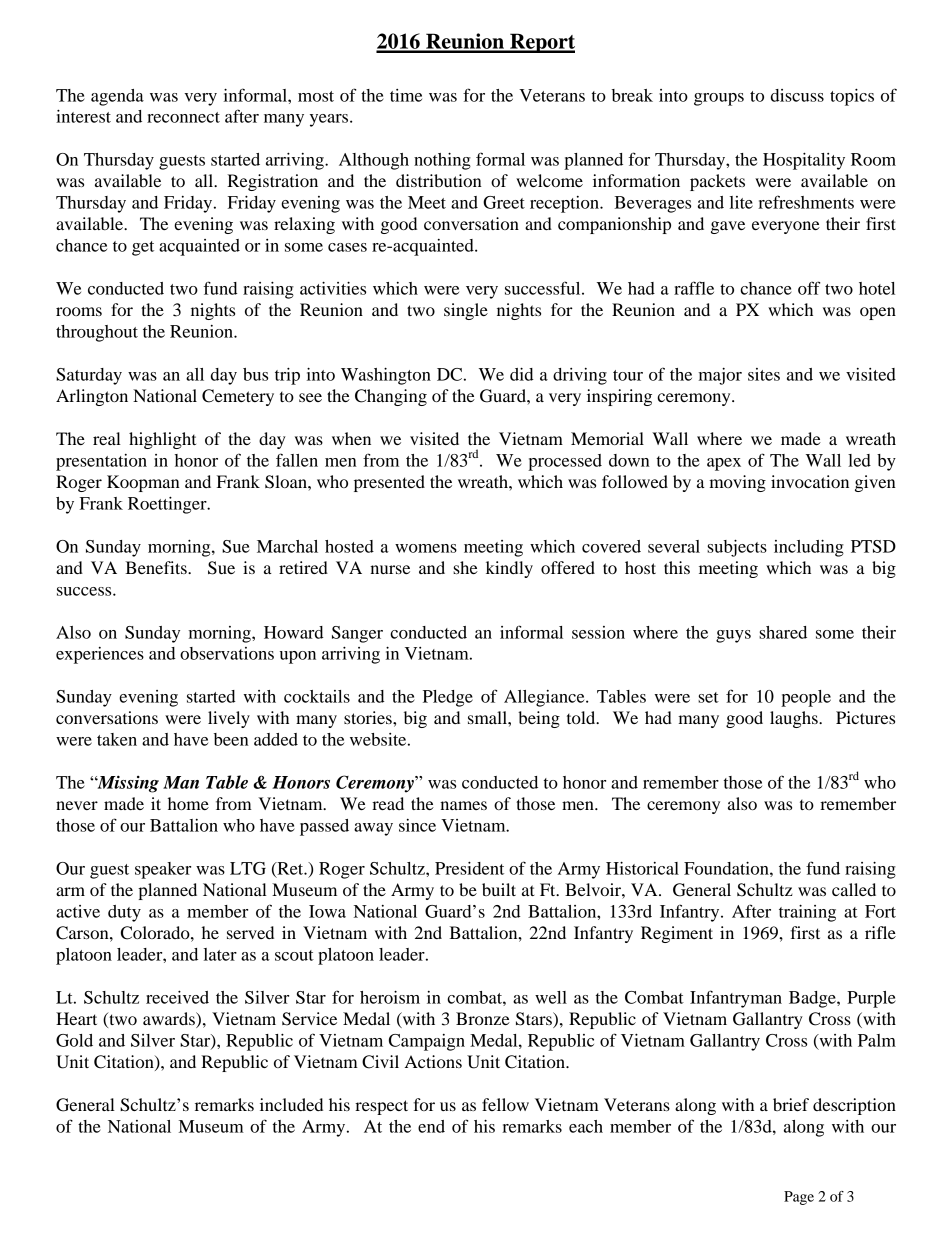  I want to click on raffle, so click(694, 288).
